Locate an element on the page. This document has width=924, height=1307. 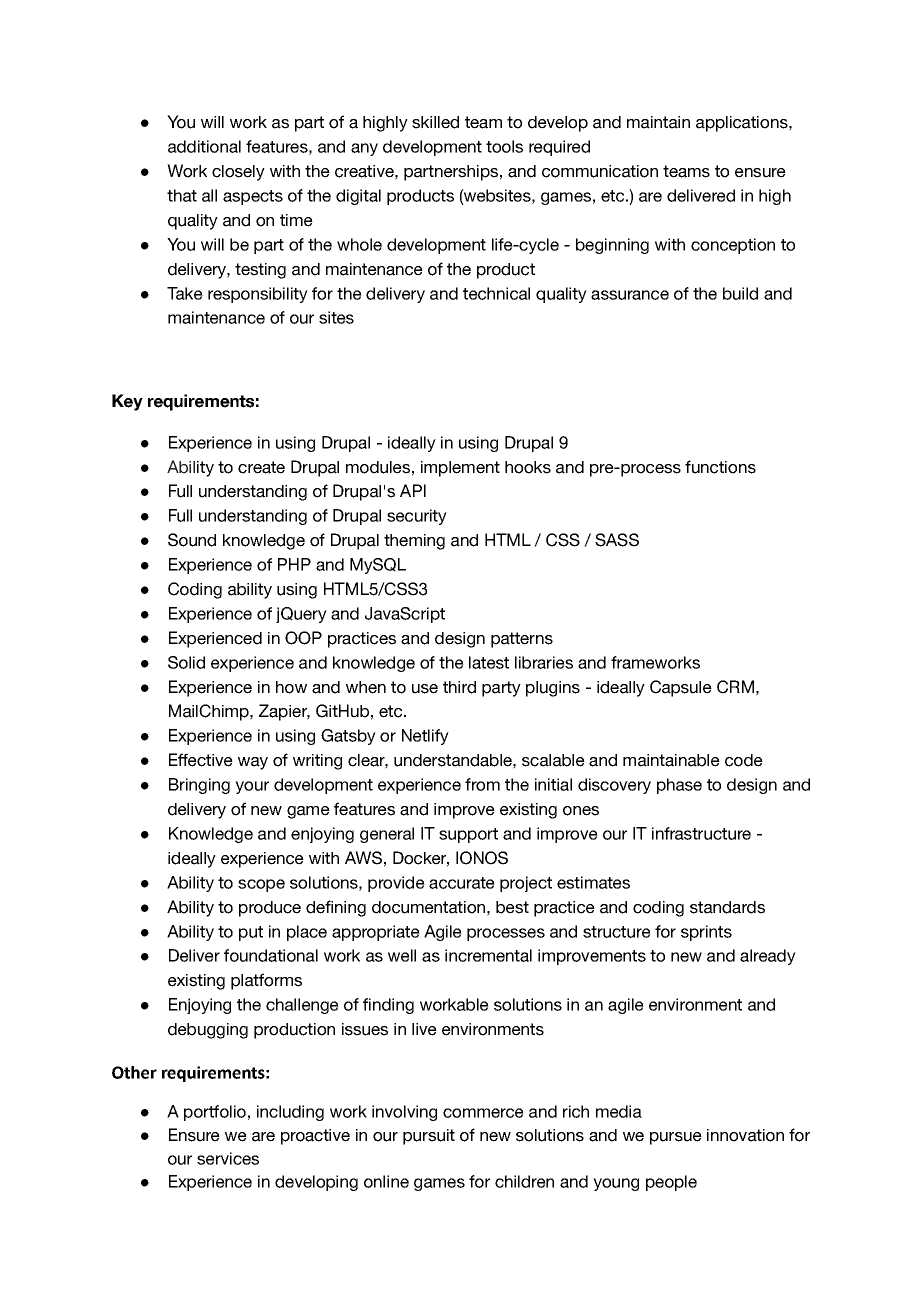
pursuit is located at coordinates (429, 1137).
